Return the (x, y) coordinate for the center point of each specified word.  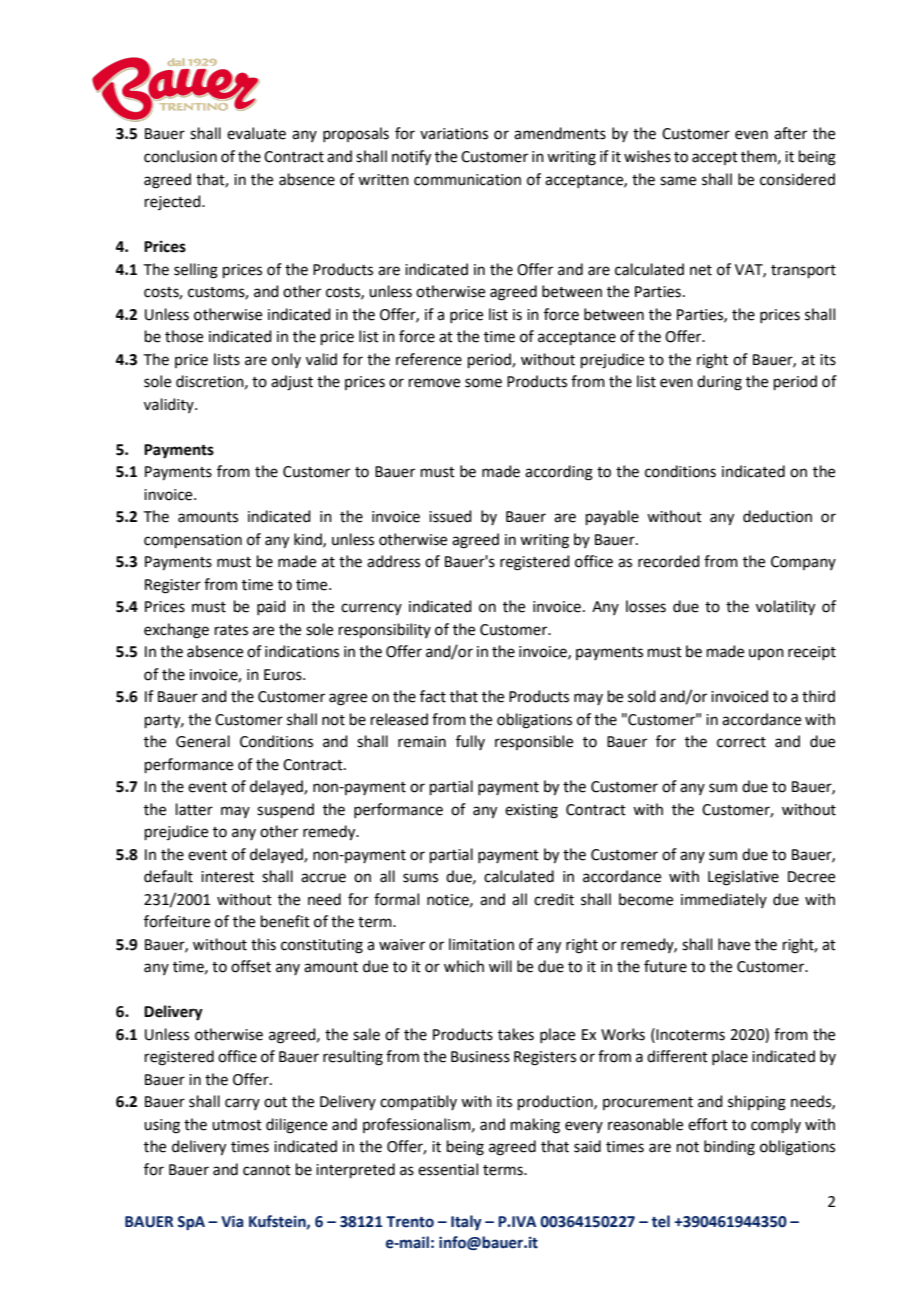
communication (467, 180)
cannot (267, 1170)
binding (729, 1148)
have (734, 944)
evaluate (256, 133)
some (483, 383)
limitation (481, 944)
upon (766, 654)
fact (433, 696)
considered (797, 179)
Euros (284, 675)
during (719, 383)
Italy (466, 1222)
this (263, 944)
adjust (292, 383)
